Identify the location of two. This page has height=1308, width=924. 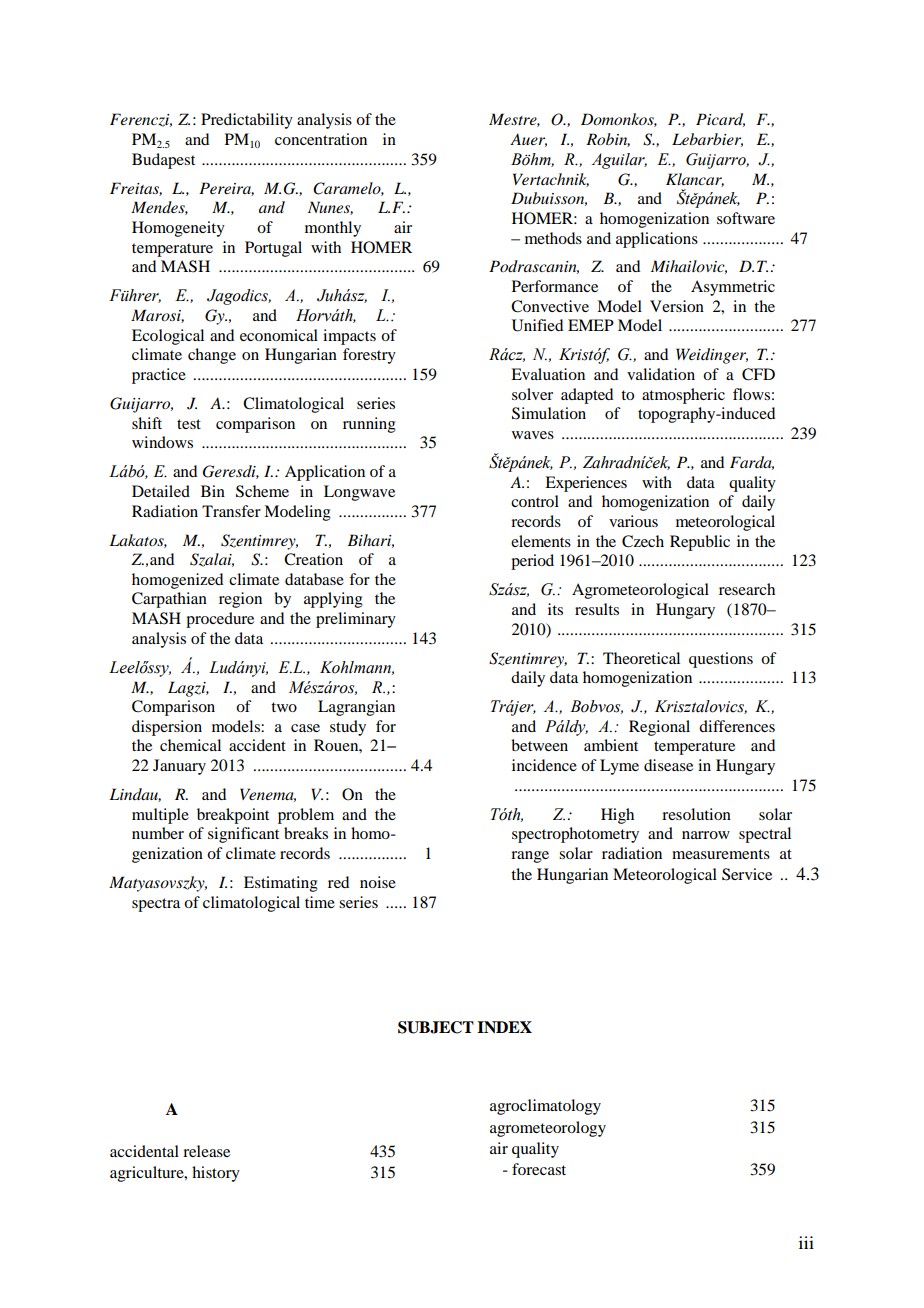
(284, 707).
